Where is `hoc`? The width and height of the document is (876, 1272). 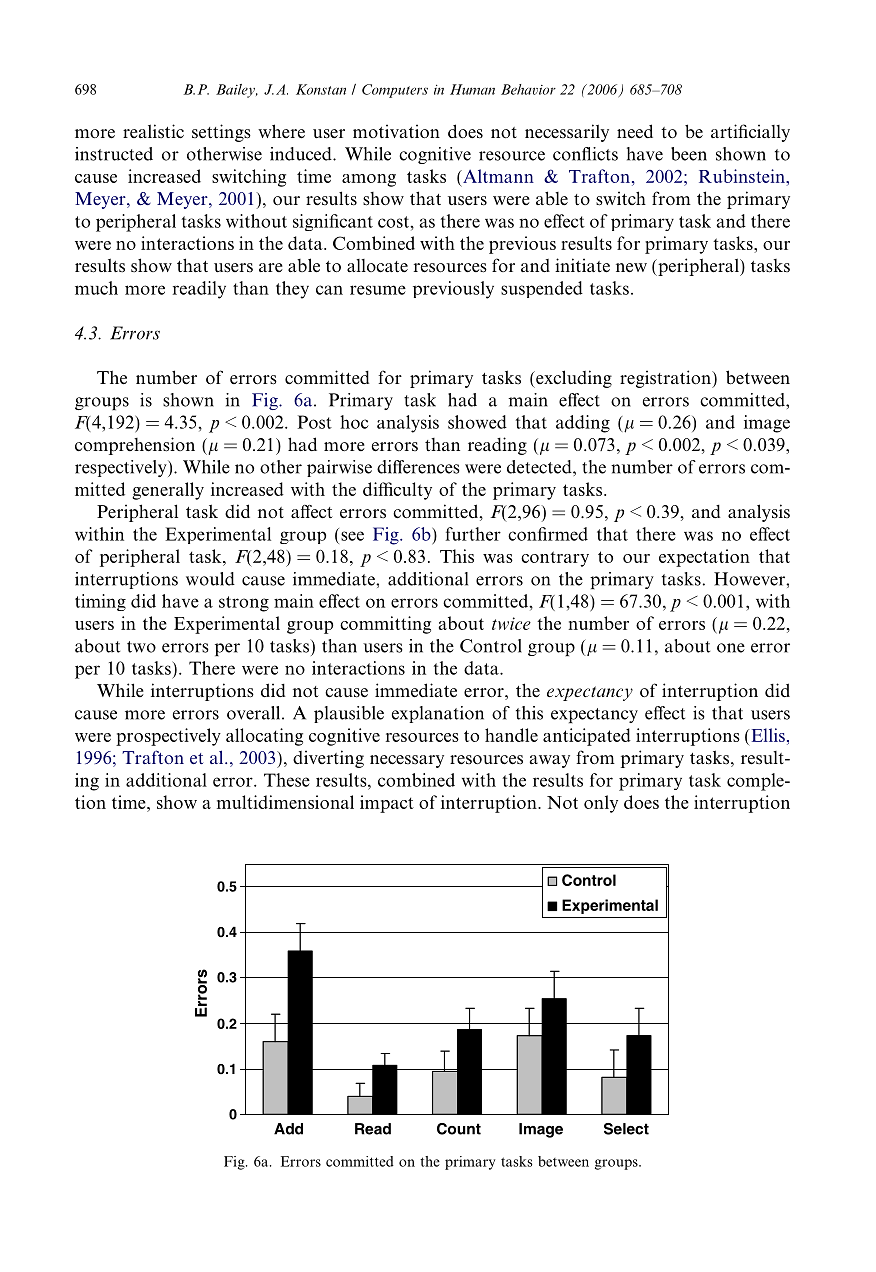 hoc is located at coordinates (354, 422).
